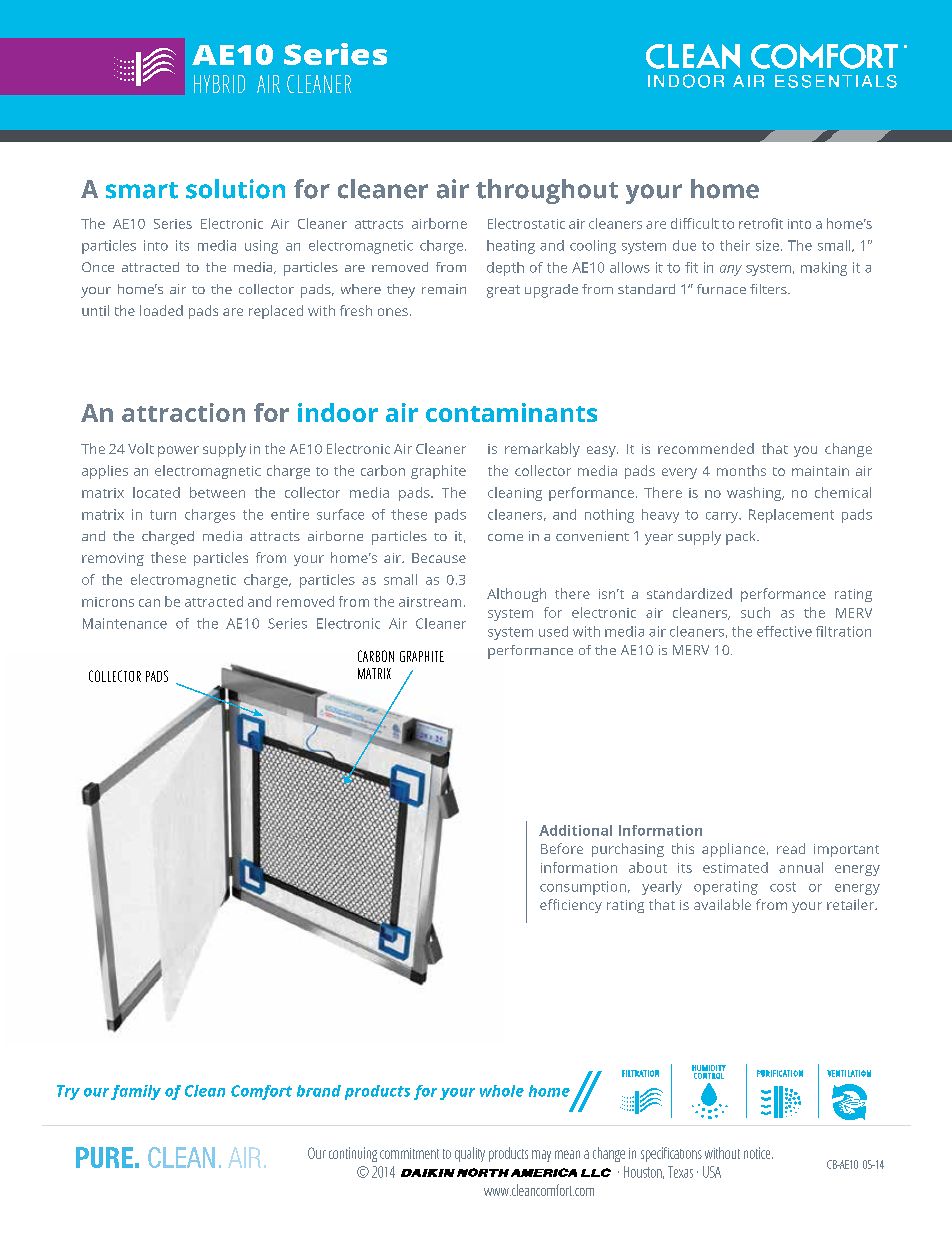 The image size is (952, 1233). I want to click on contaminants, so click(511, 412).
